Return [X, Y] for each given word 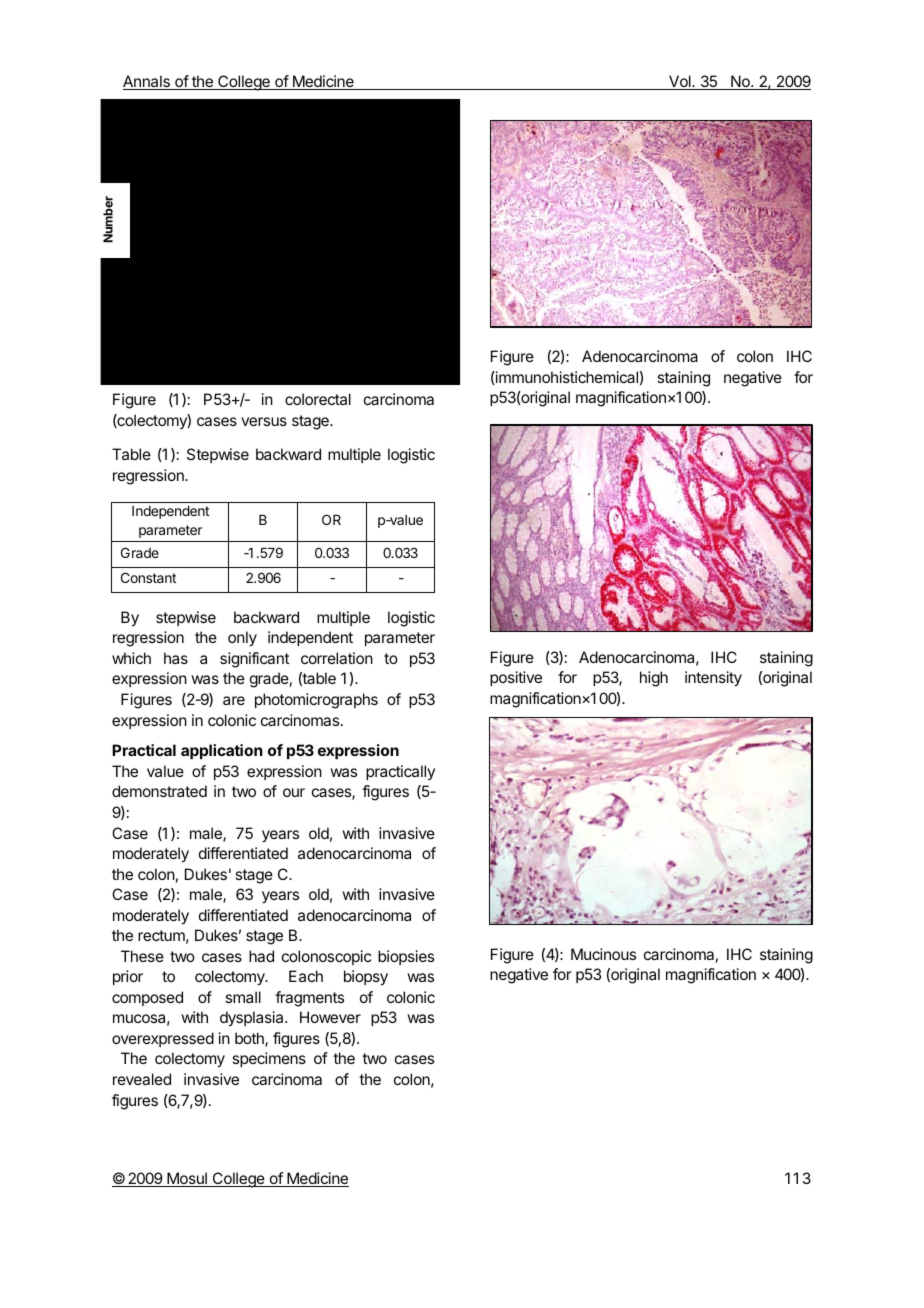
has [176, 658]
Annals [147, 82]
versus [264, 421]
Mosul [187, 1179]
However [330, 1017]
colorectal [318, 399]
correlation [337, 658]
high [654, 679]
